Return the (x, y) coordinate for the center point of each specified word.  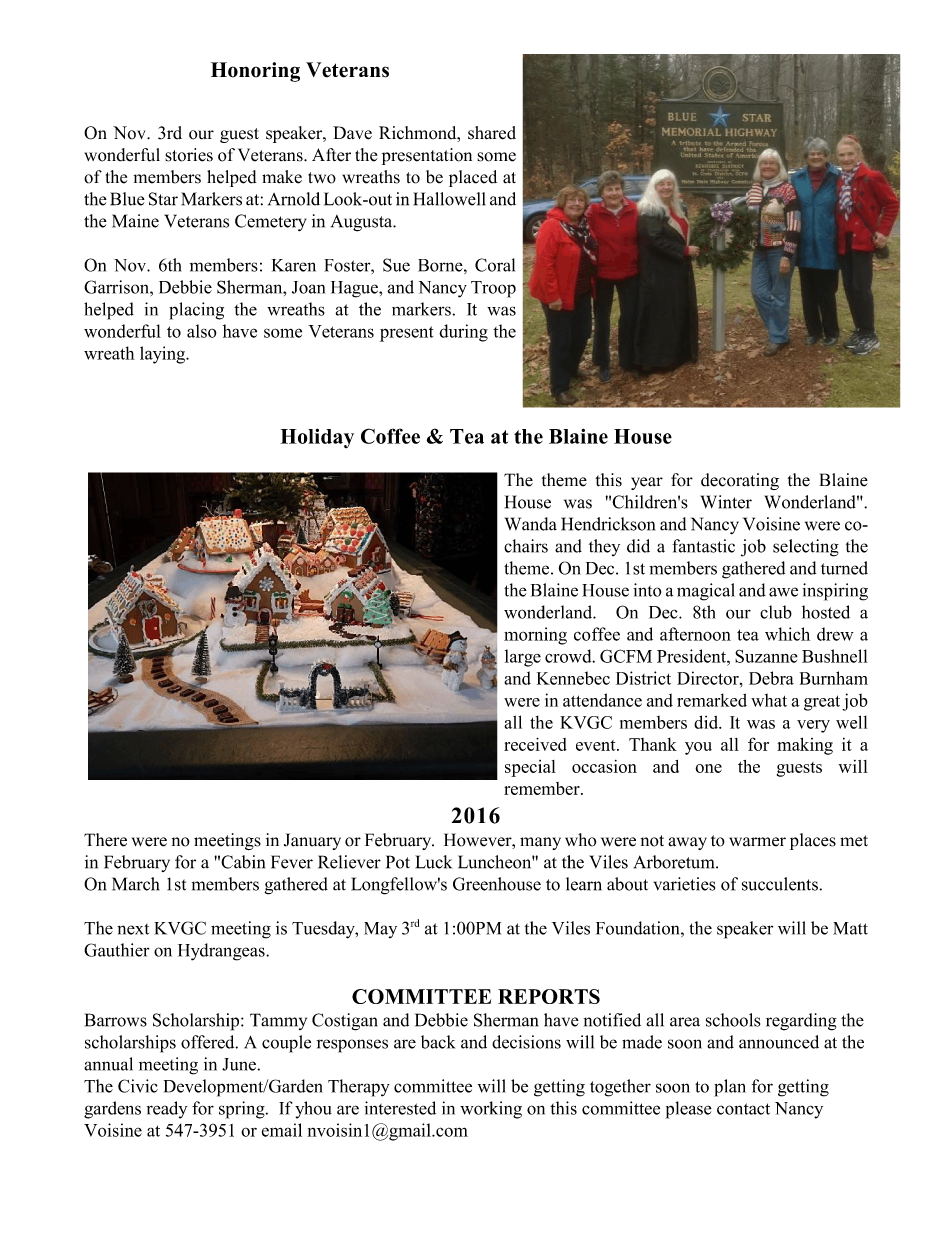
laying (163, 355)
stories (189, 155)
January (312, 841)
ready (167, 1110)
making (805, 746)
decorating (740, 481)
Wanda (531, 524)
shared (492, 133)
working (491, 1110)
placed (473, 178)
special (530, 768)
